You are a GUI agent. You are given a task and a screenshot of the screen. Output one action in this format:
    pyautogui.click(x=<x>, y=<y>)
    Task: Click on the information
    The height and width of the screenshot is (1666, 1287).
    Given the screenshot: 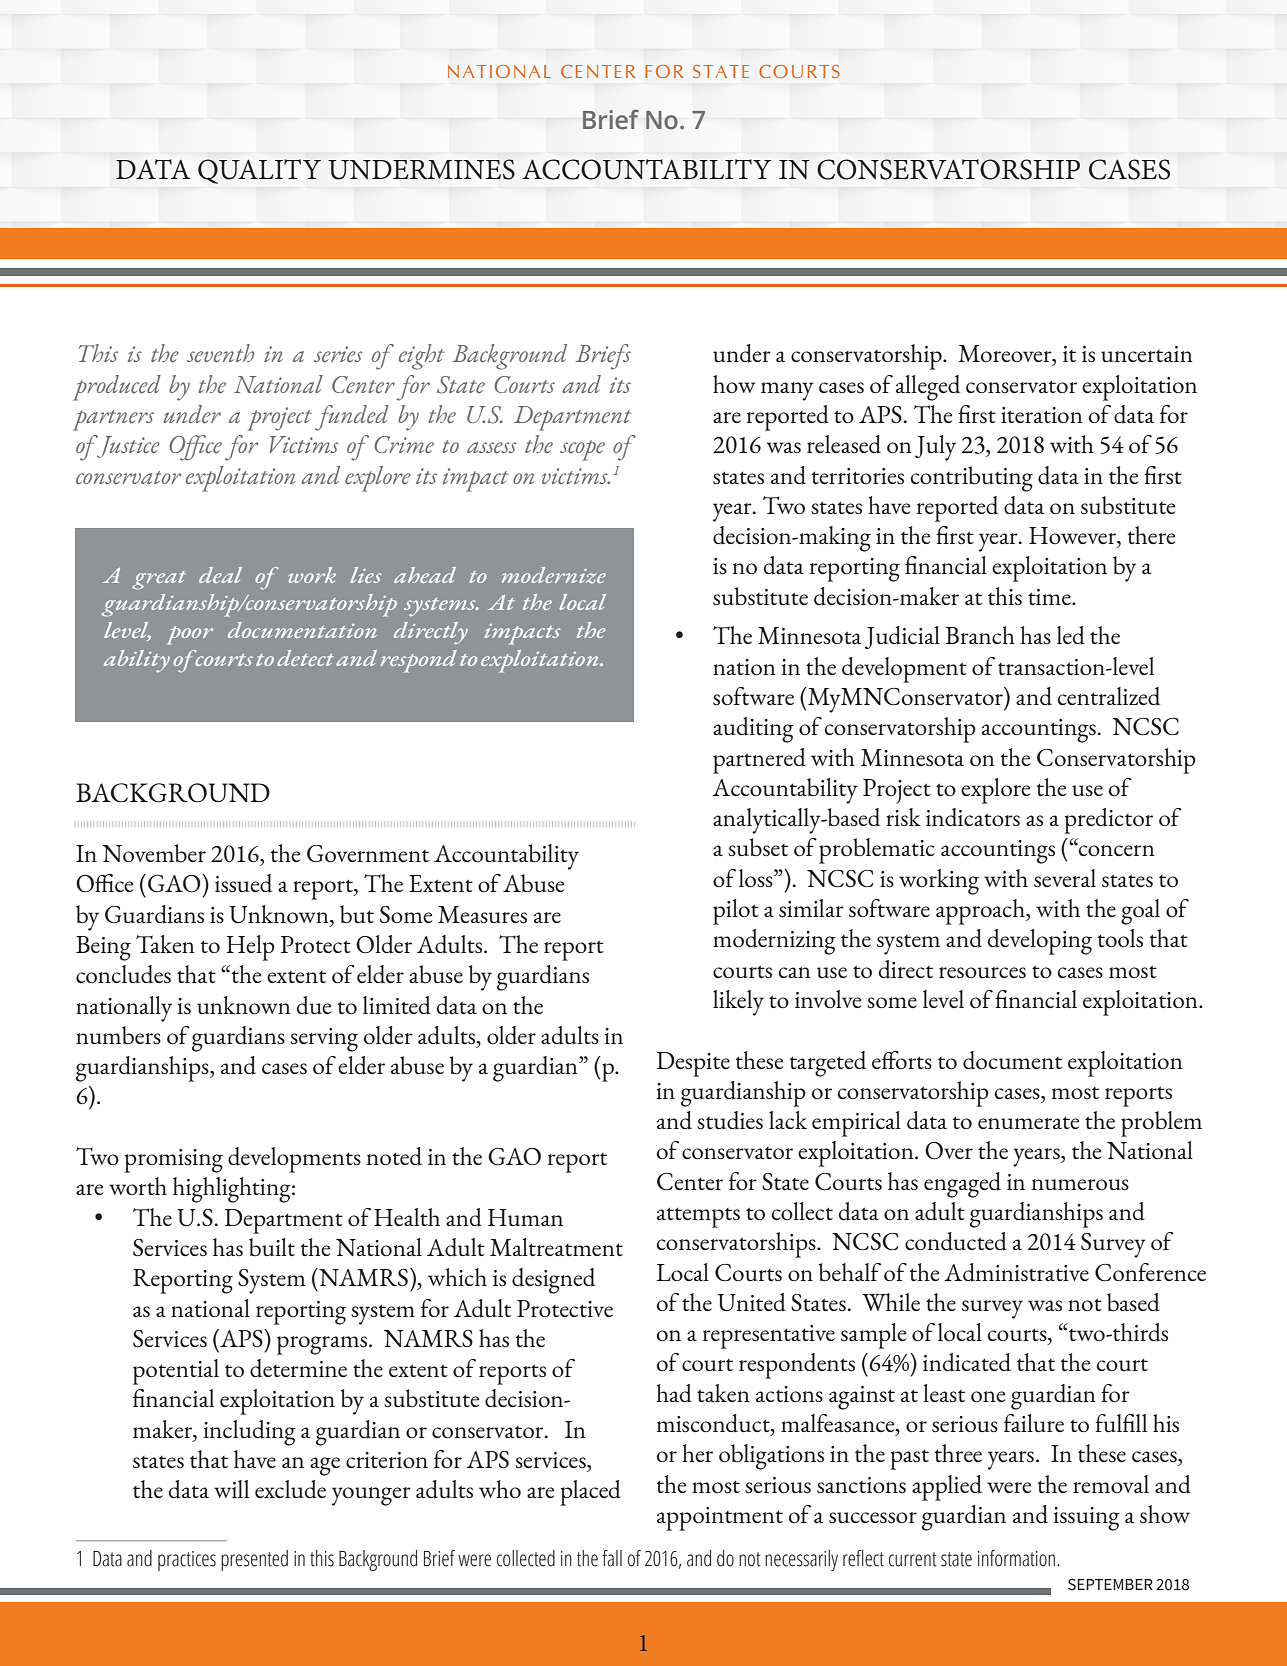 What is the action you would take?
    pyautogui.click(x=1016, y=1558)
